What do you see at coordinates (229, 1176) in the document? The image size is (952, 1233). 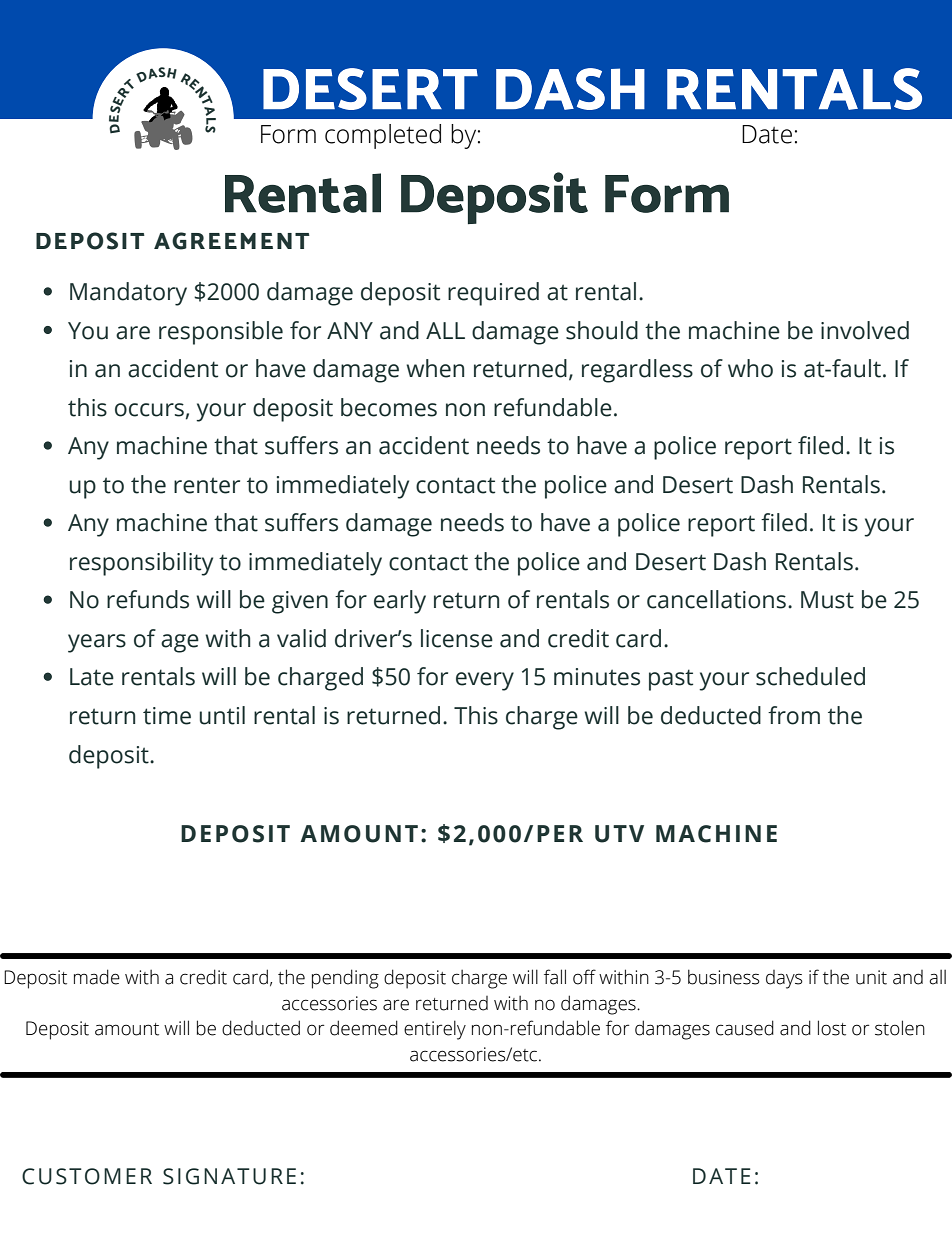 I see `SIGNATURE` at bounding box center [229, 1176].
